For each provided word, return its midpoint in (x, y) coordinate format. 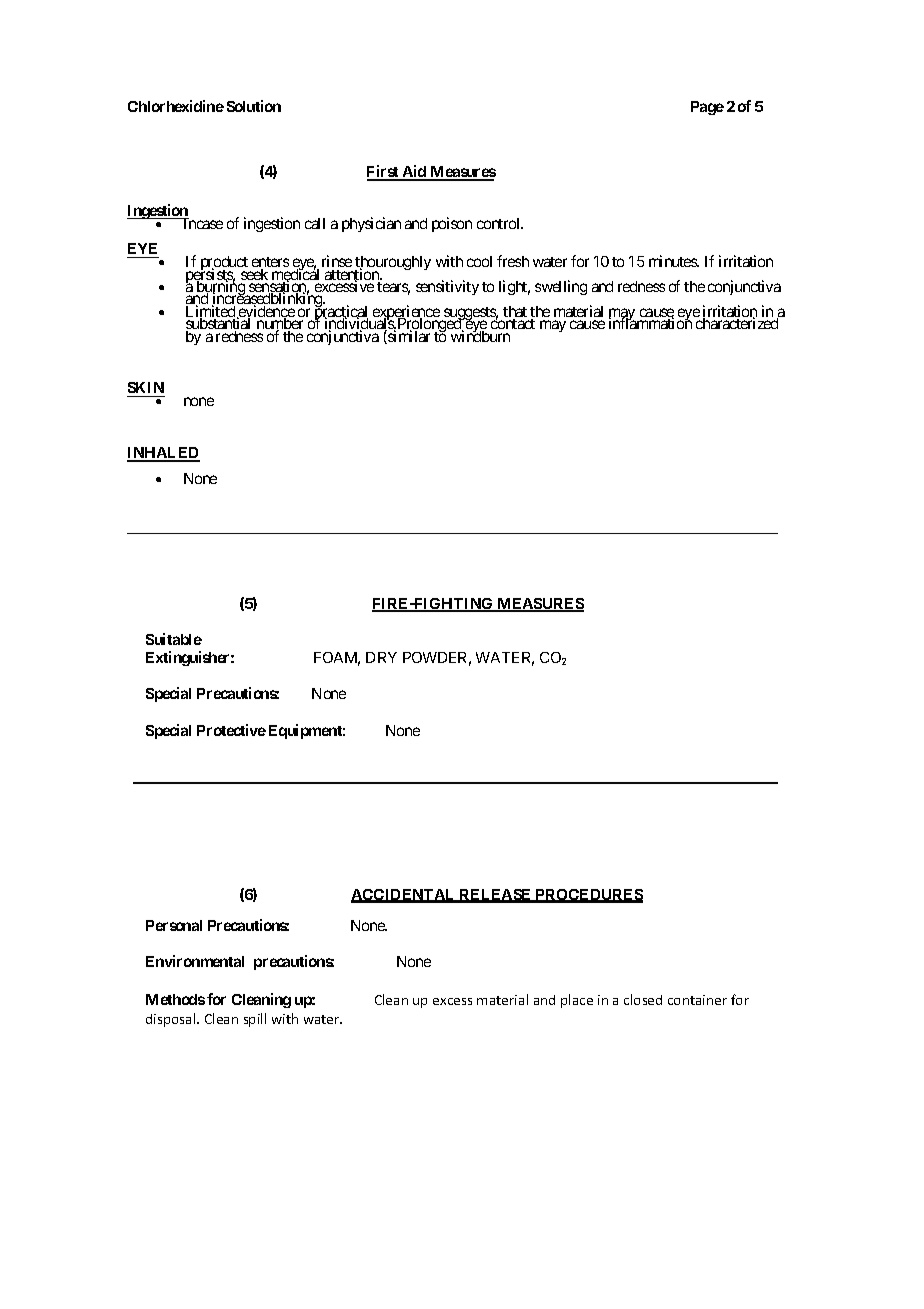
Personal (174, 925)
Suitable (174, 639)
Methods (175, 999)
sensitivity (447, 287)
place (577, 1001)
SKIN (146, 389)
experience (406, 314)
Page (707, 108)
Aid (414, 172)
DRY (381, 657)
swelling (561, 287)
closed (643, 999)
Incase (202, 223)
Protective (231, 730)
